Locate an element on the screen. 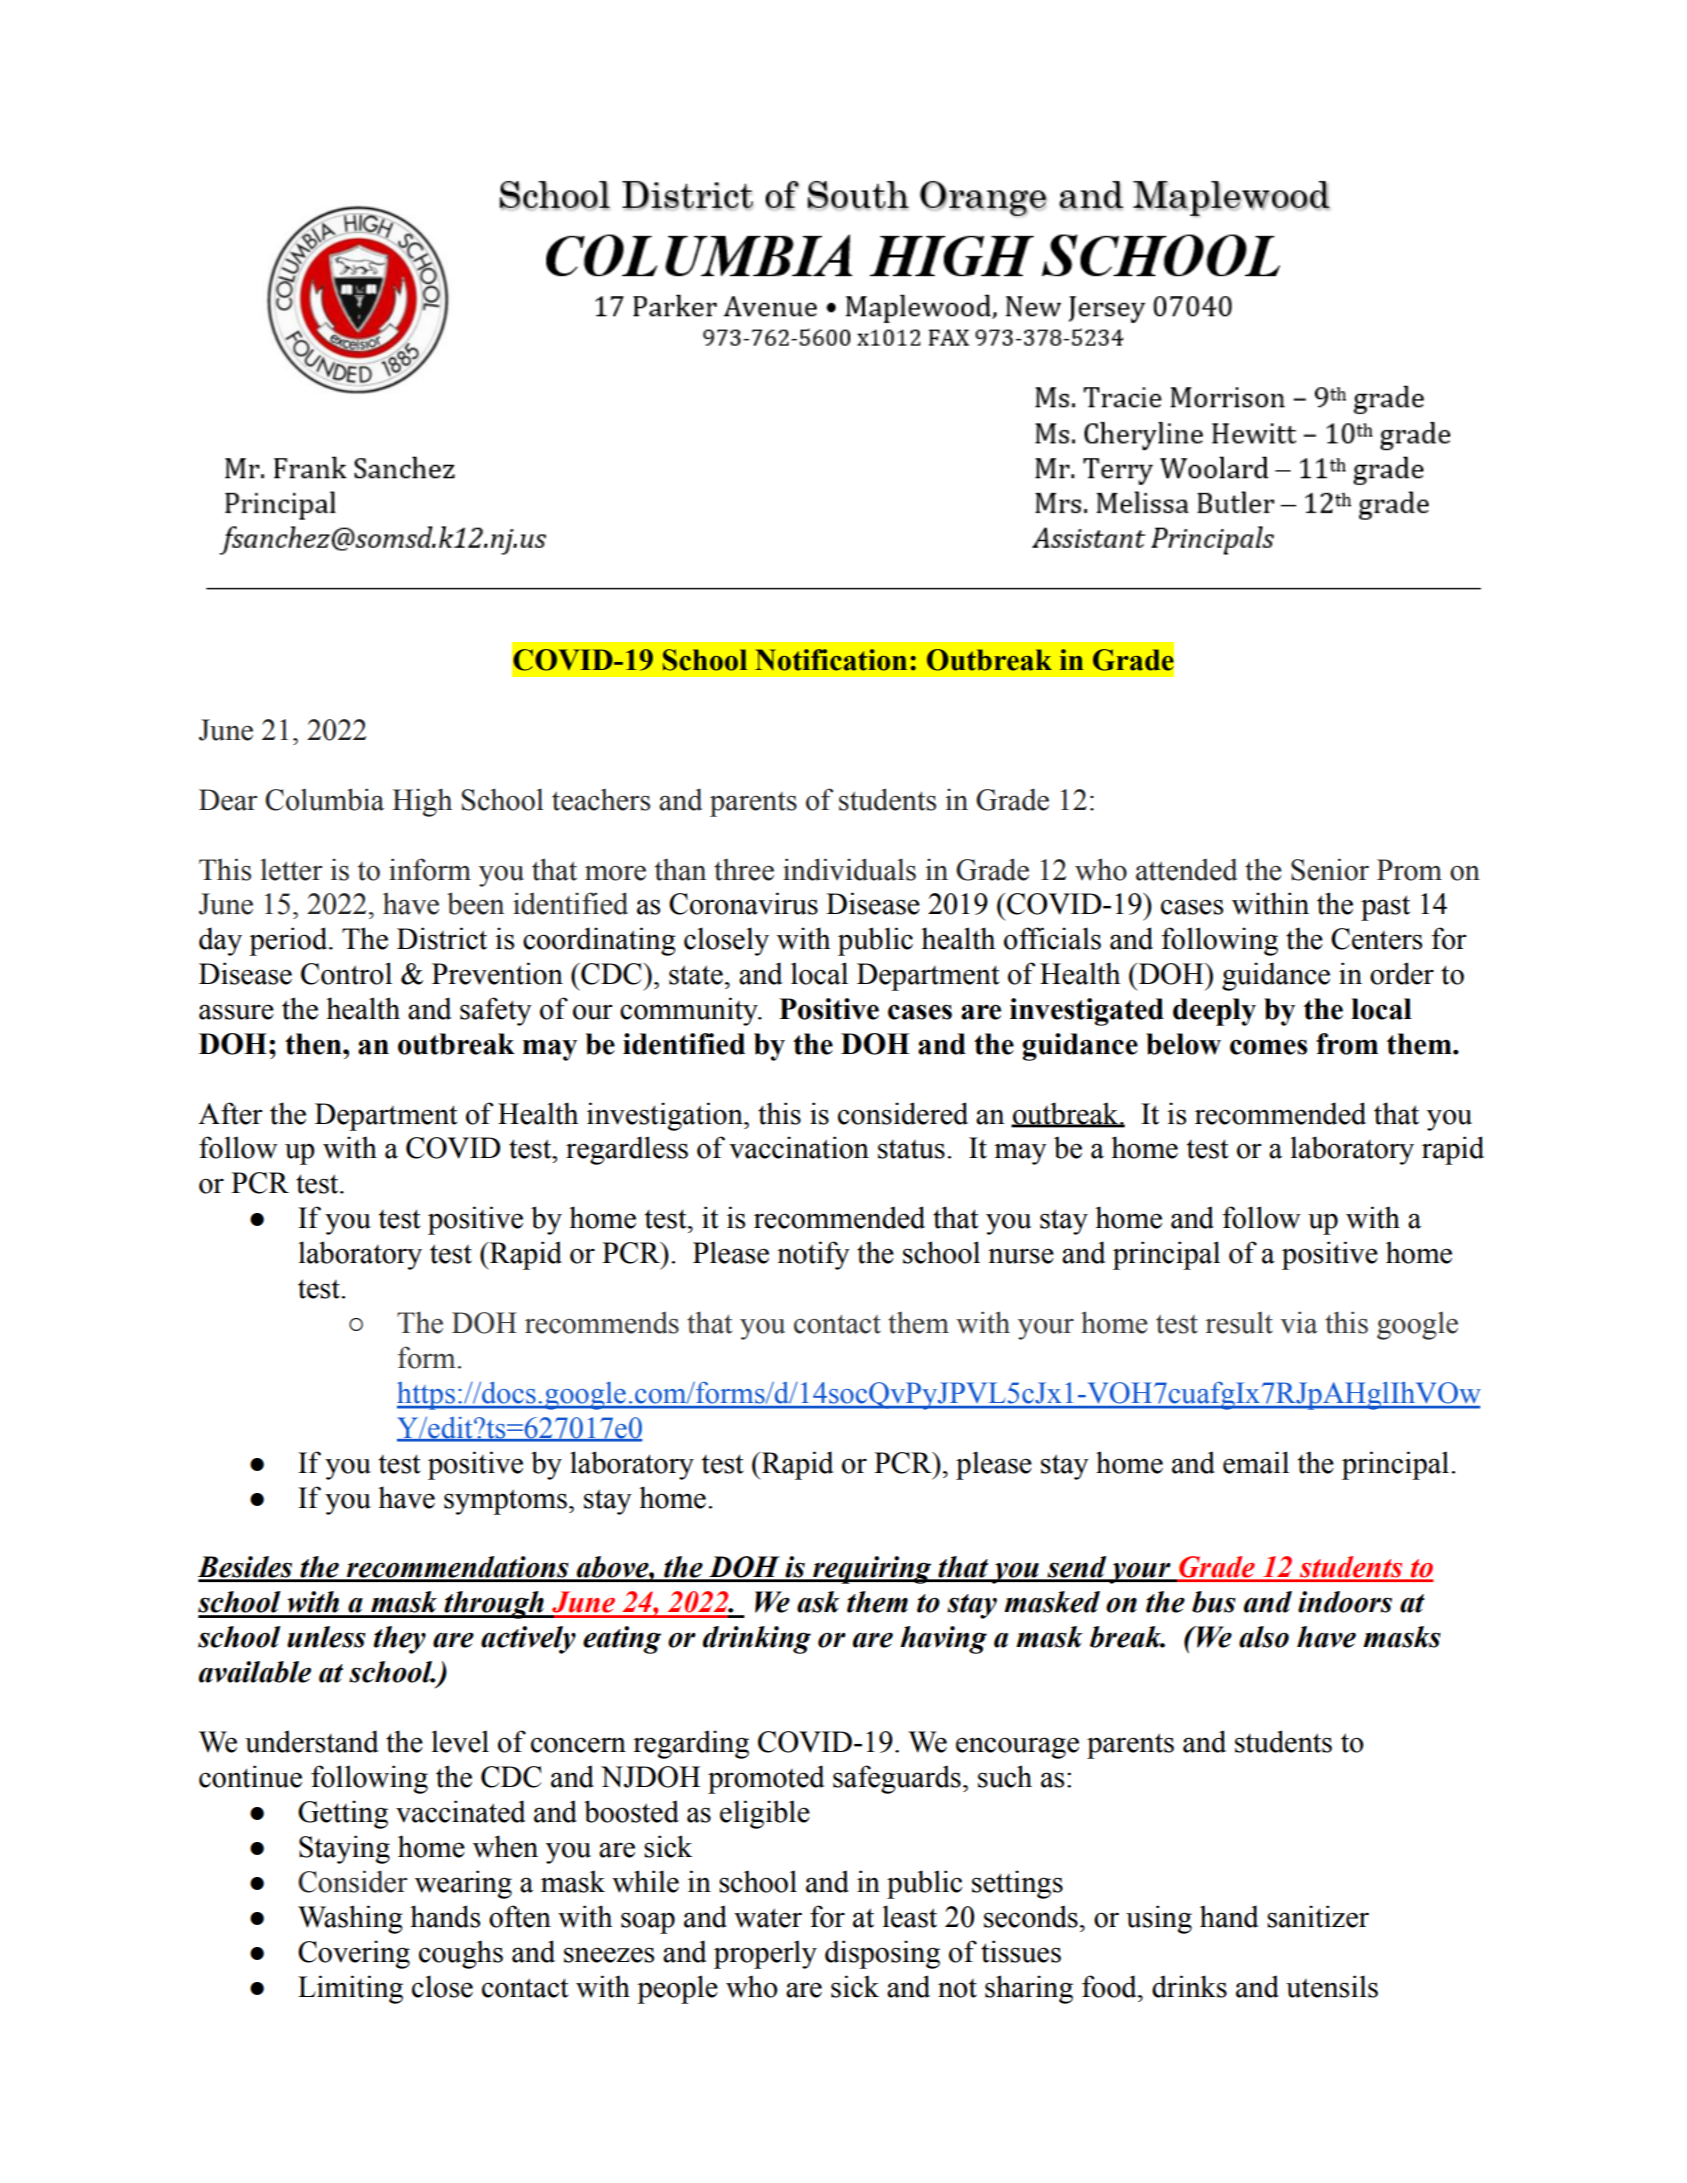  recommends is located at coordinates (602, 1323).
